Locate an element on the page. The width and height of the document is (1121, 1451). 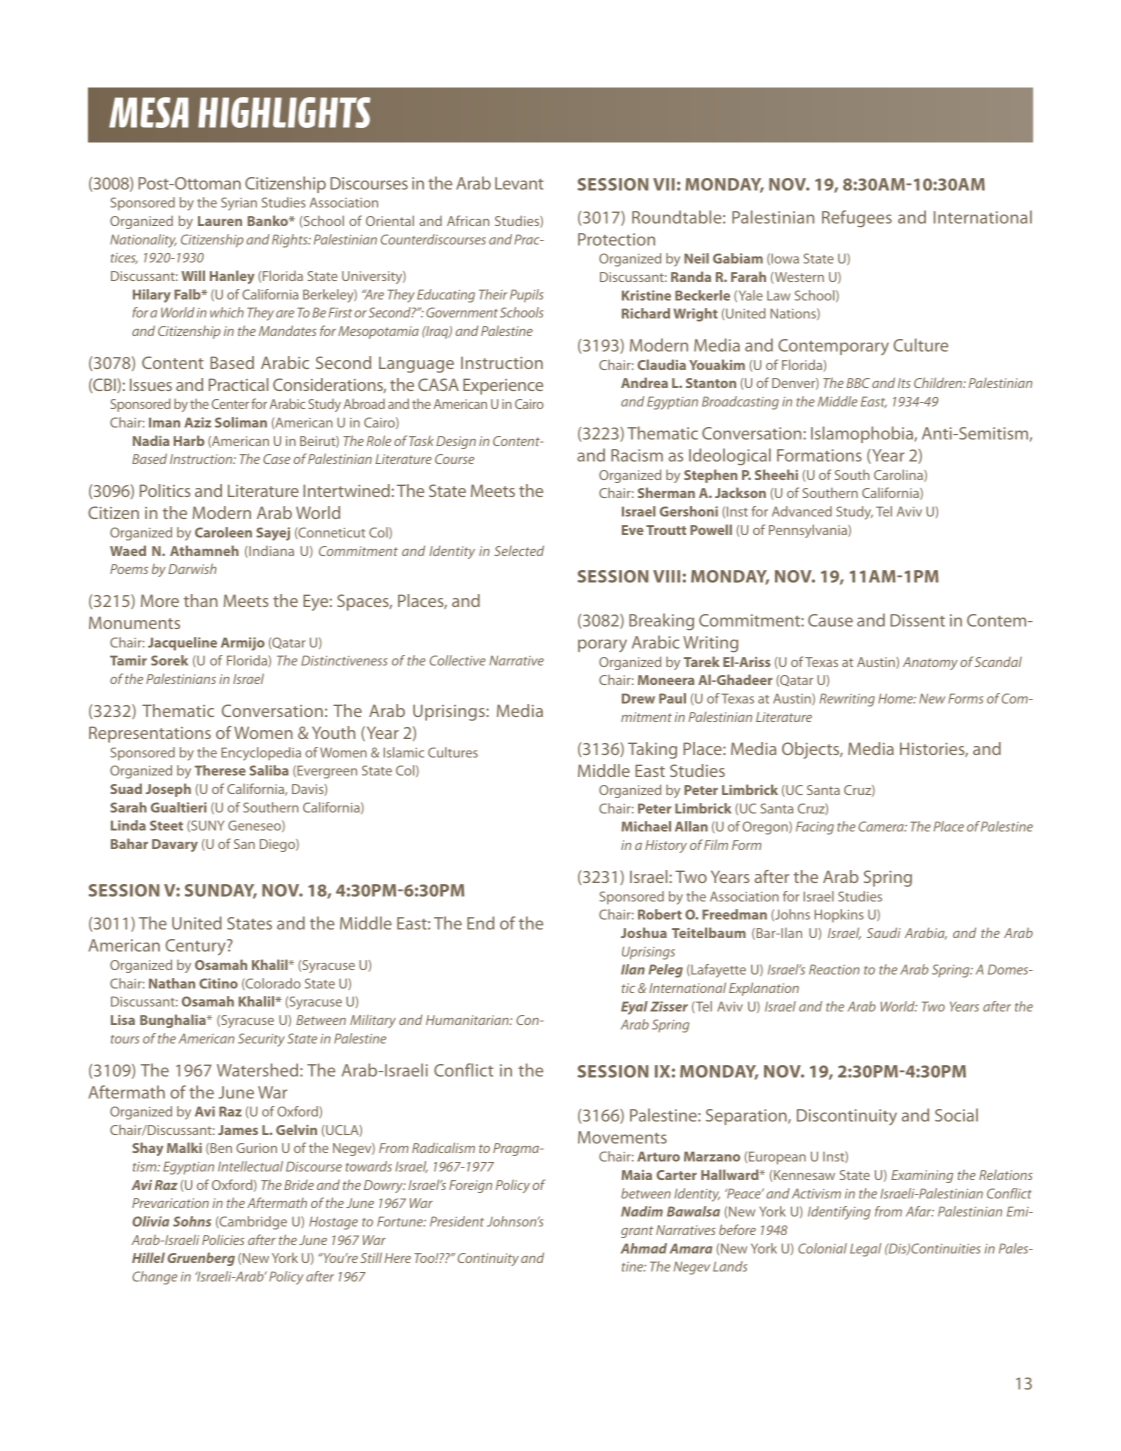
End is located at coordinates (480, 923).
